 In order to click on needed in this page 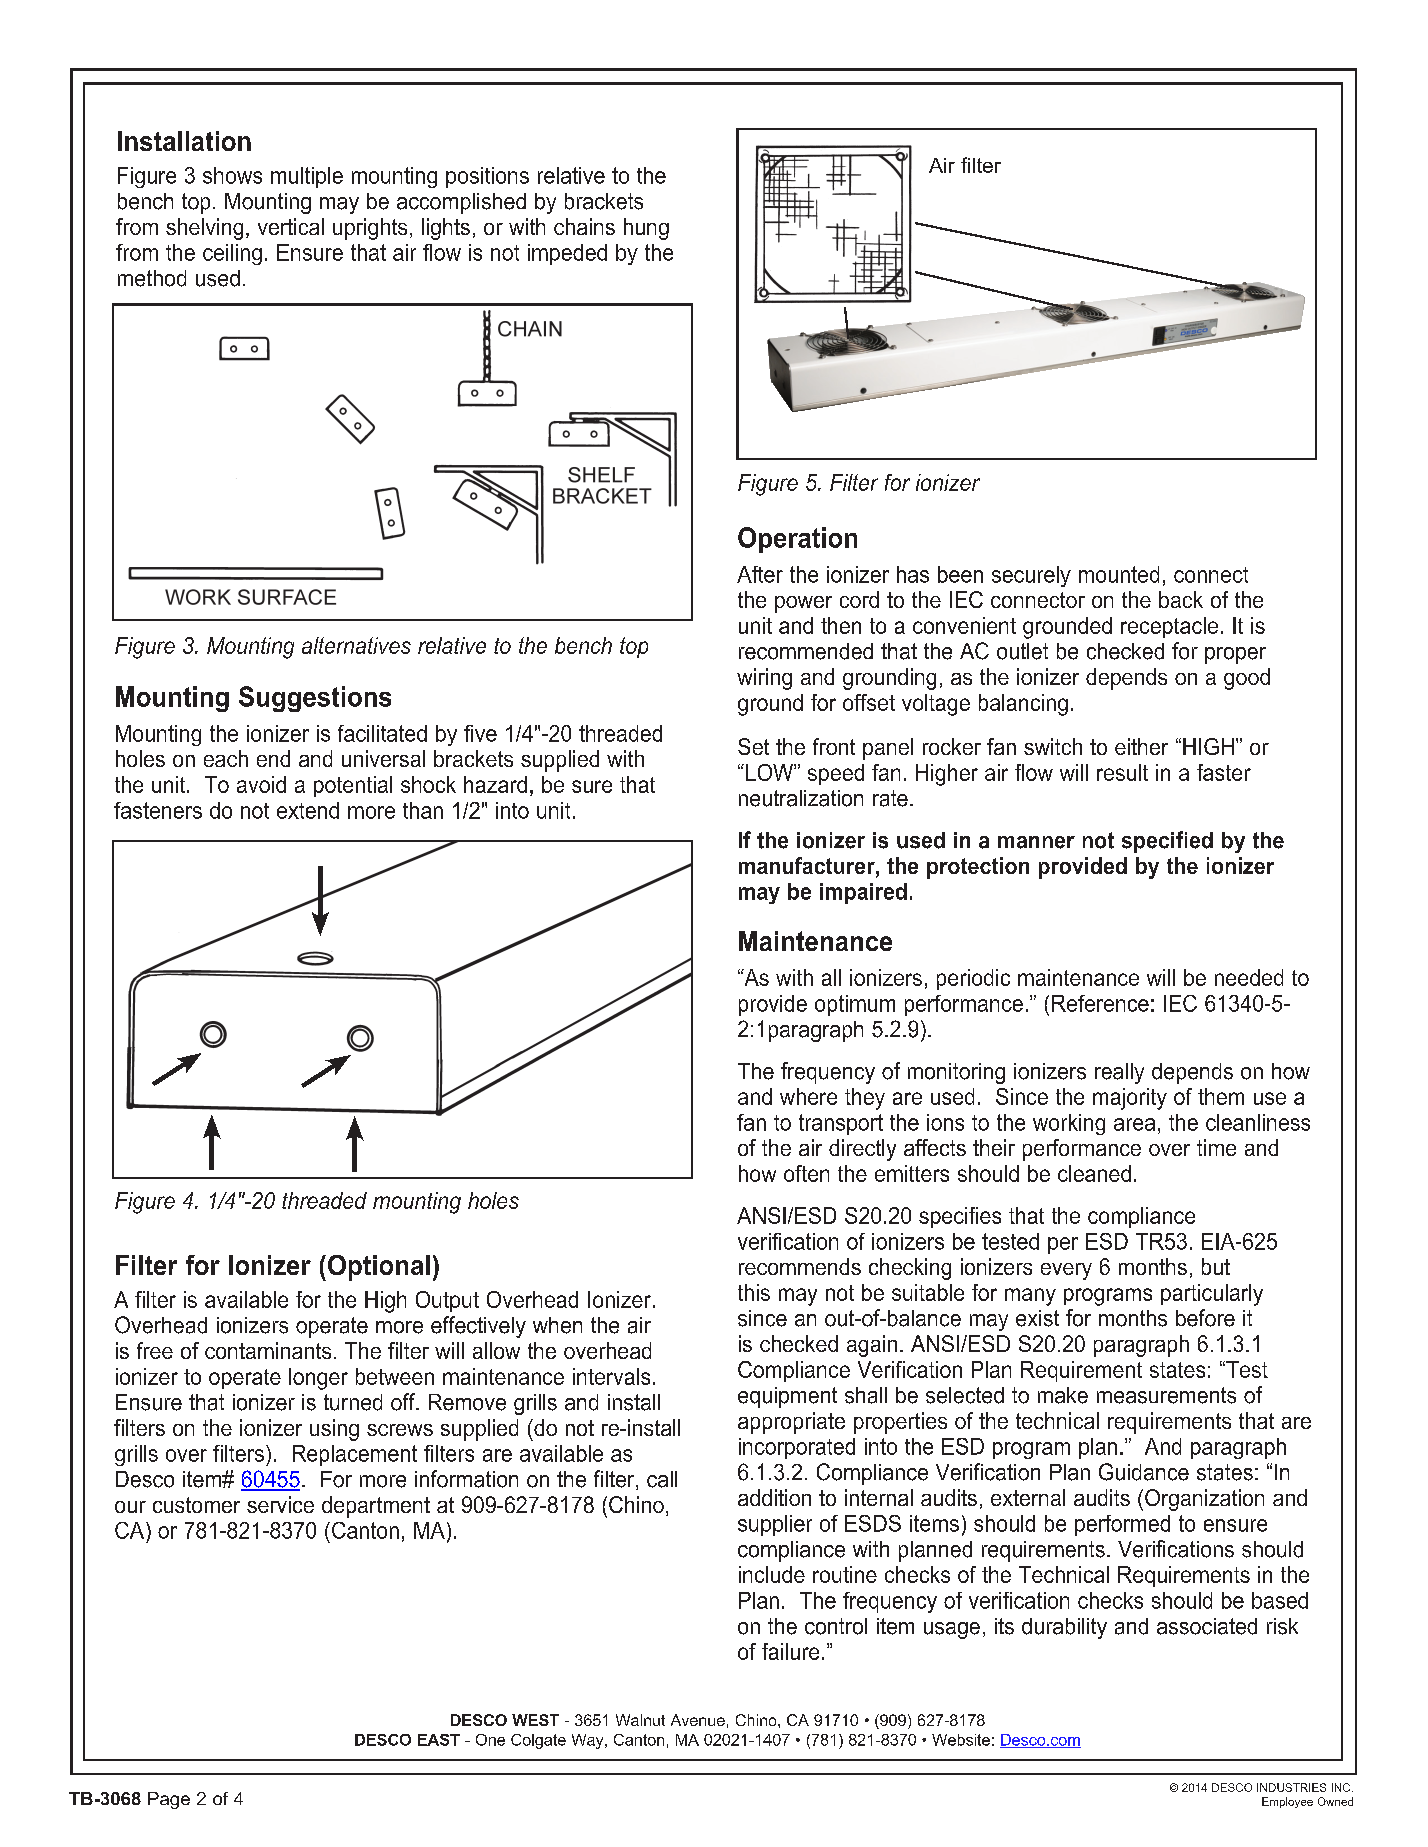, I will do `click(1249, 977)`.
